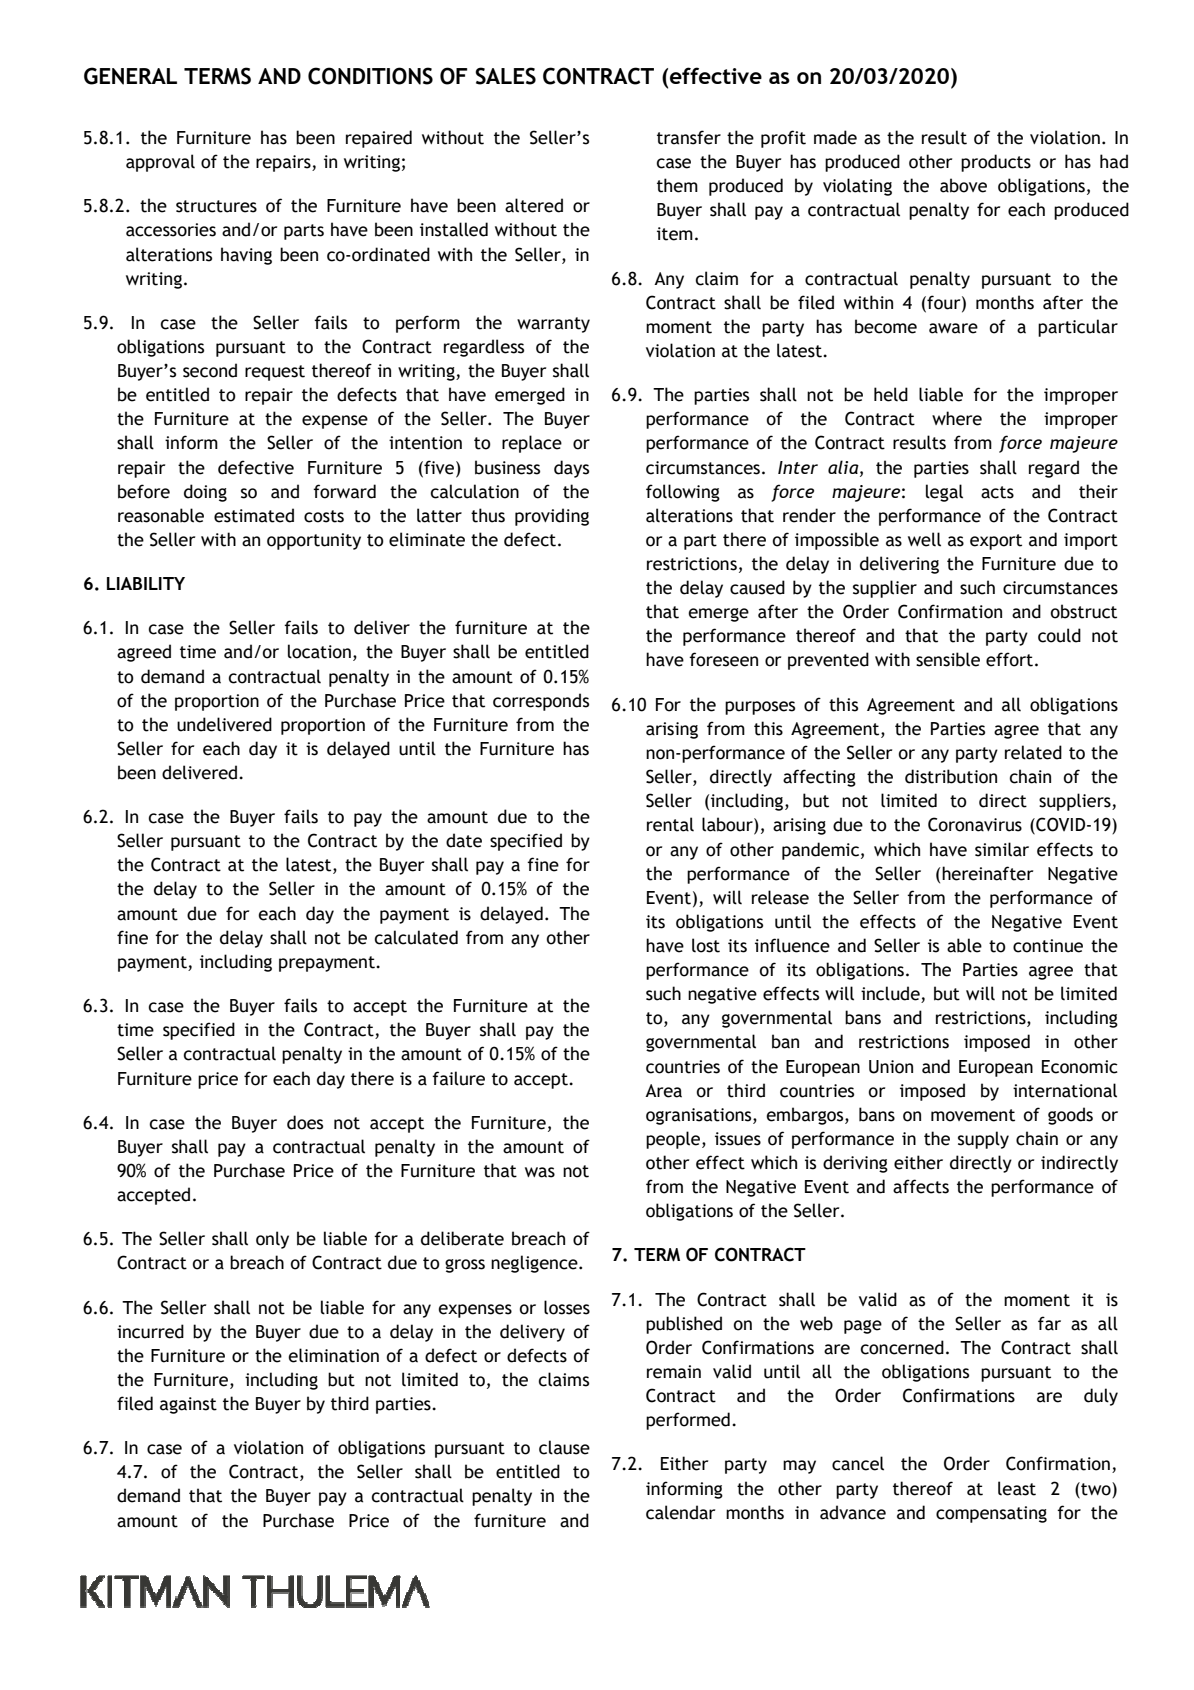 The width and height of the document is (1194, 1690). What do you see at coordinates (689, 137) in the document?
I see `transfer` at bounding box center [689, 137].
